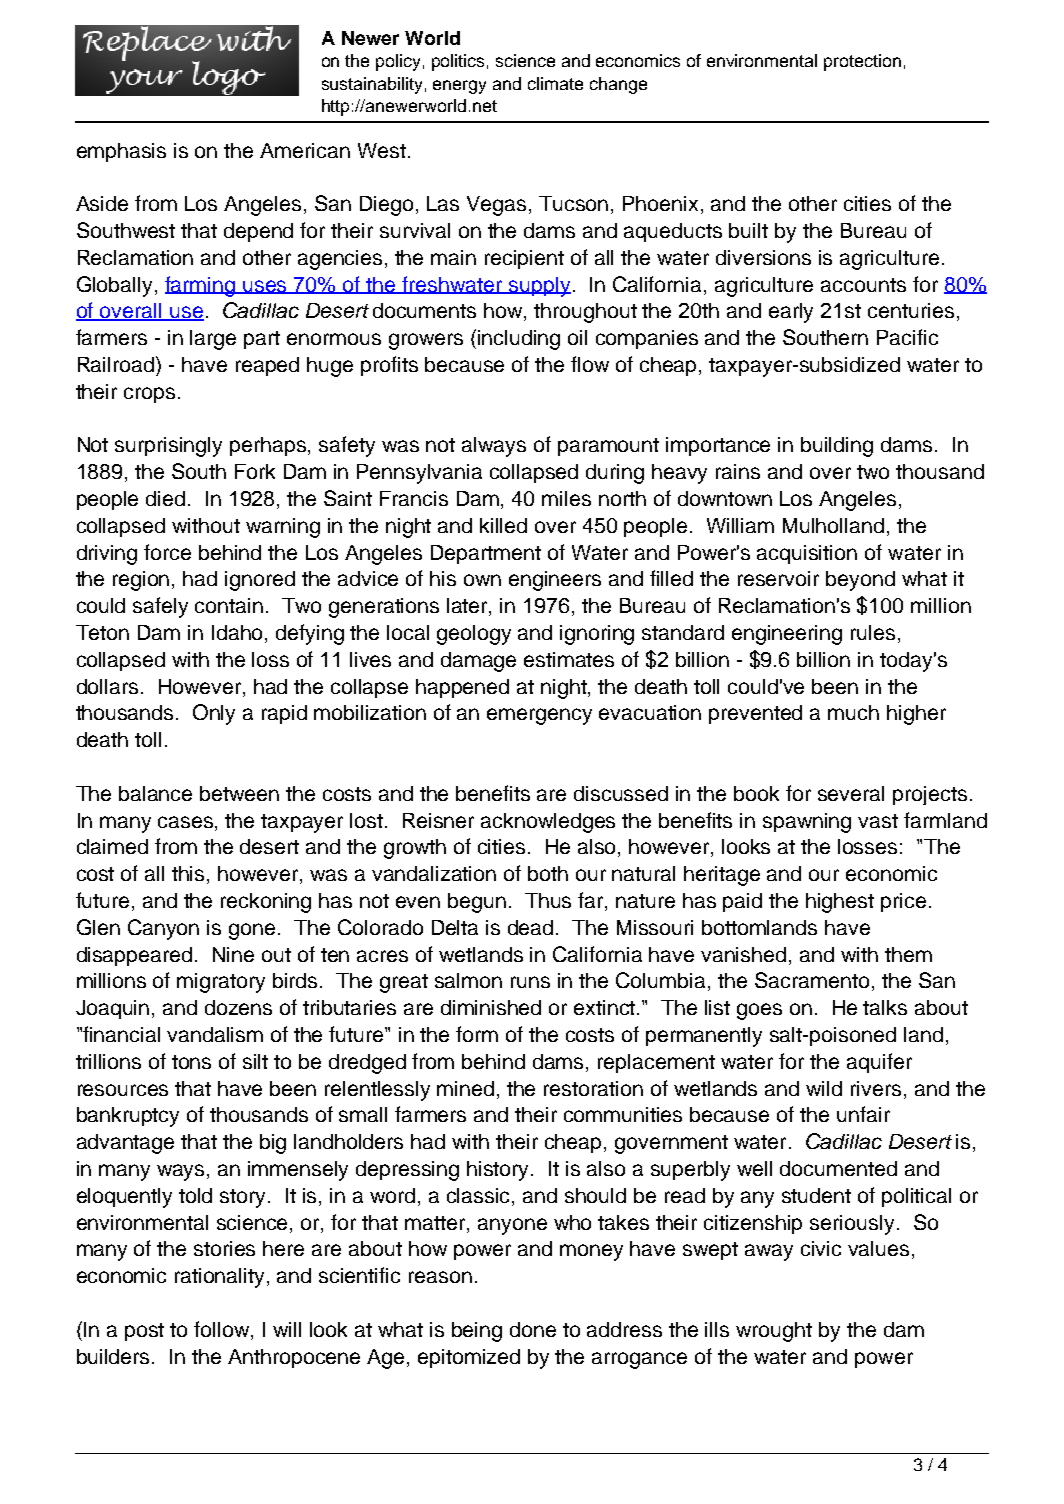  What do you see at coordinates (459, 87) in the document?
I see `energy` at bounding box center [459, 87].
